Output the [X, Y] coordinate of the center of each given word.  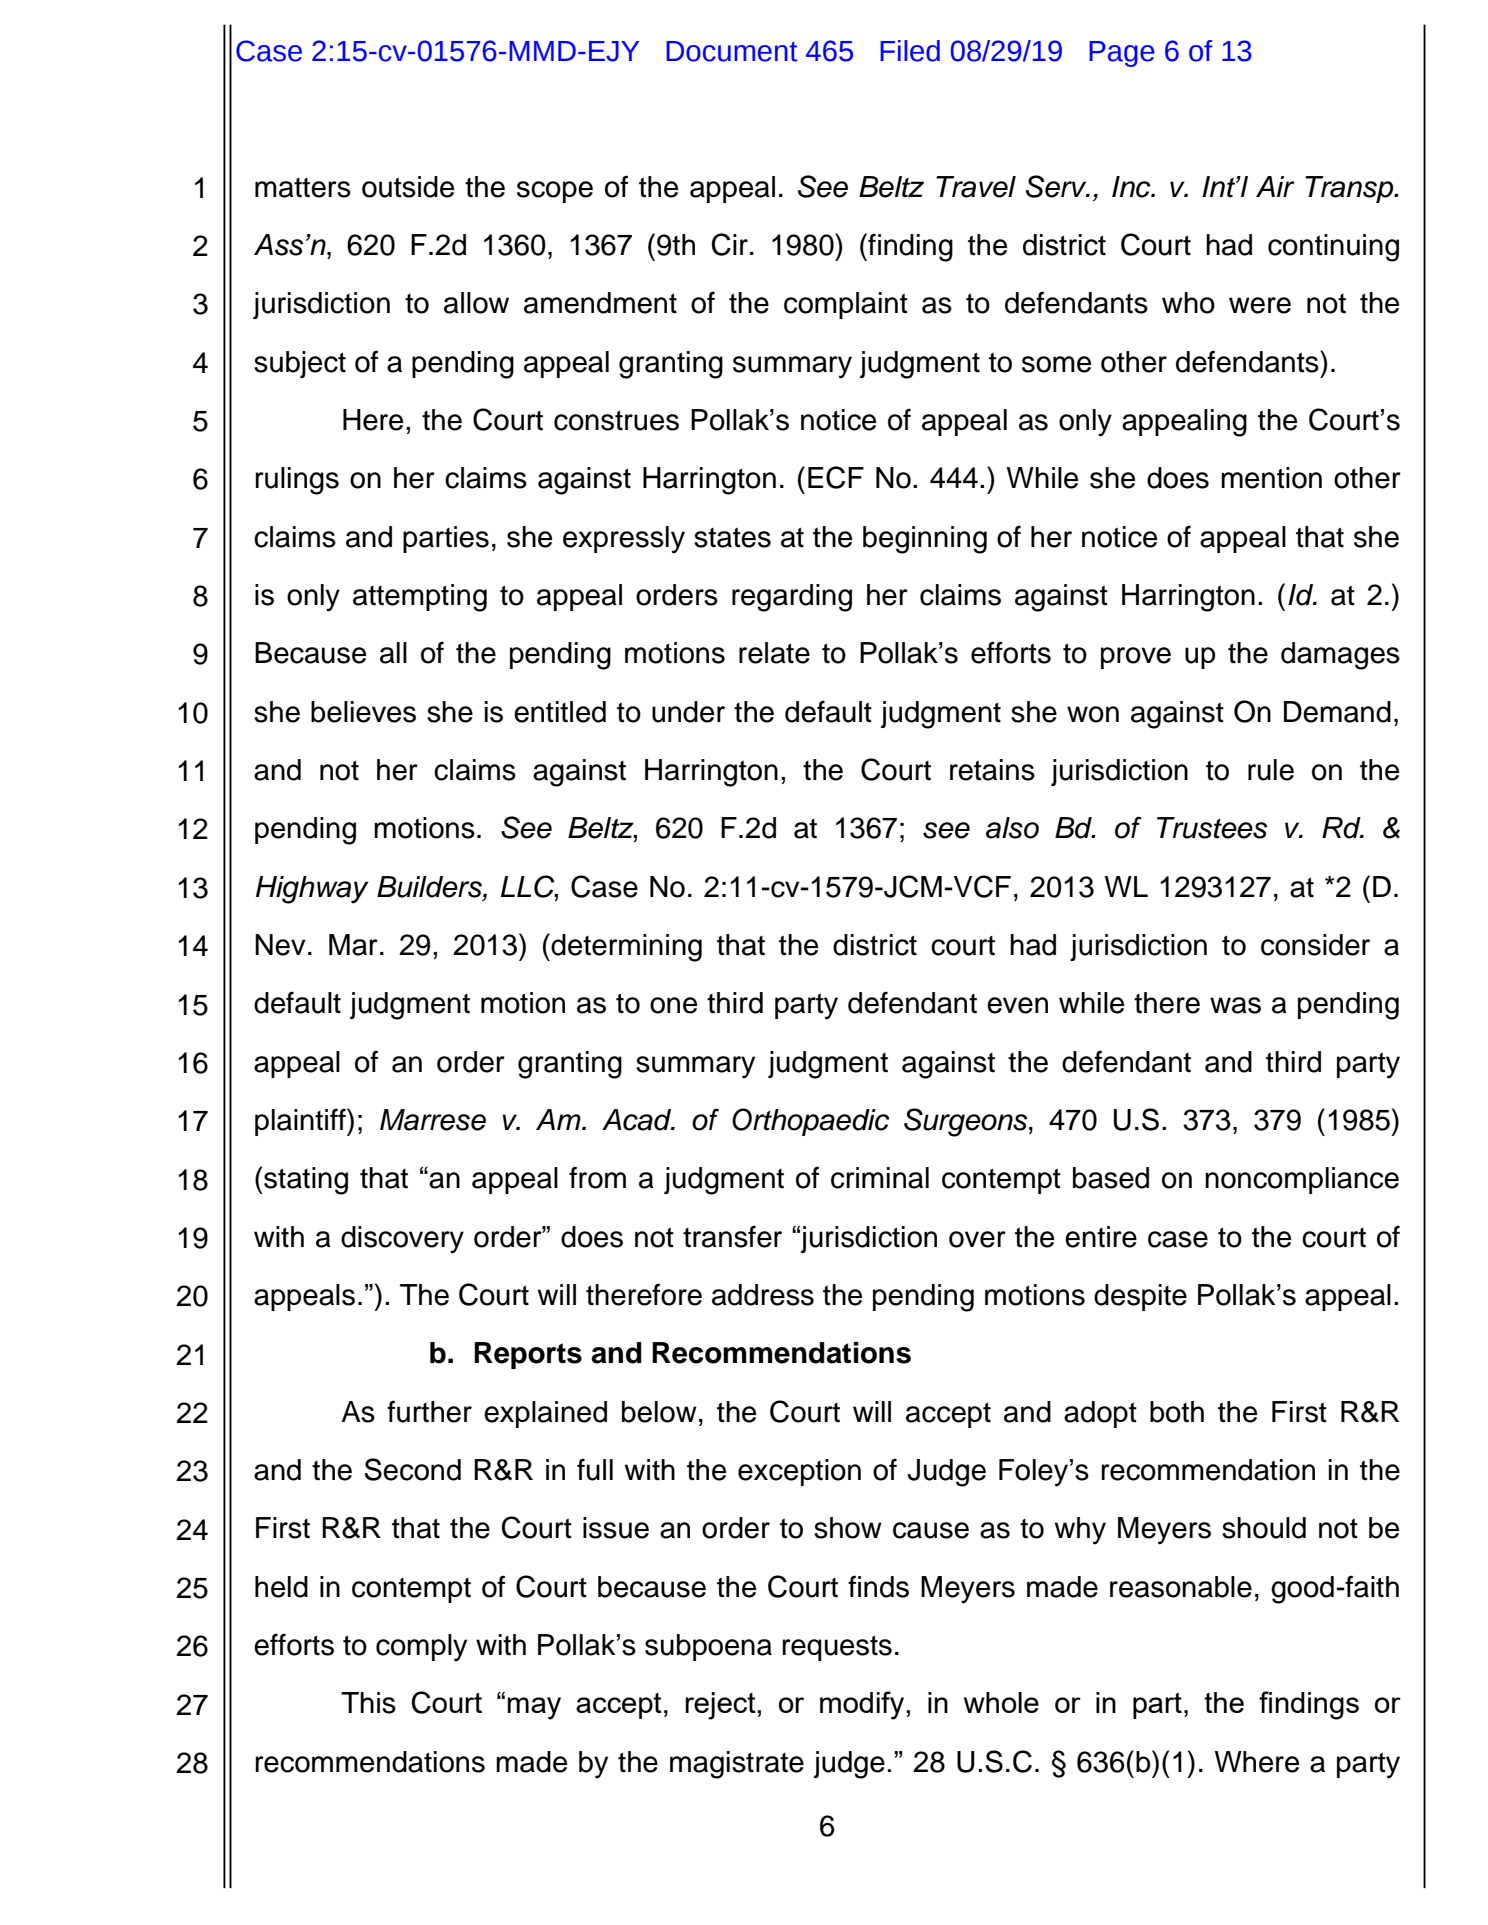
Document [732, 51]
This [368, 1703]
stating [305, 1181]
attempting [420, 598]
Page [1122, 54]
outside [408, 187]
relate [774, 653]
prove [1136, 658]
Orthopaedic [810, 1122]
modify [863, 1705]
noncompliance [1302, 1180]
